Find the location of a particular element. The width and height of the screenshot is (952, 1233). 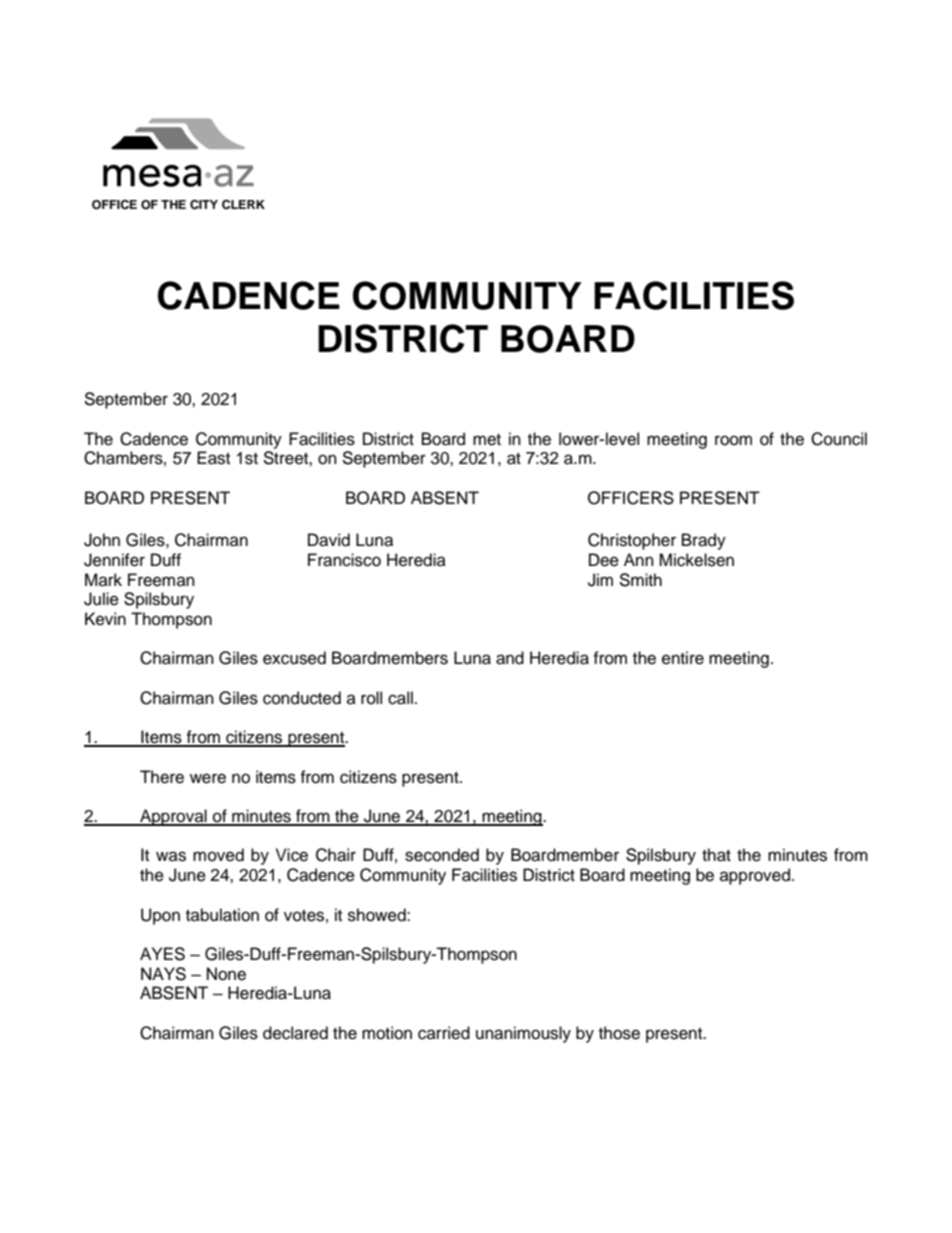

CLERK is located at coordinates (243, 205).
